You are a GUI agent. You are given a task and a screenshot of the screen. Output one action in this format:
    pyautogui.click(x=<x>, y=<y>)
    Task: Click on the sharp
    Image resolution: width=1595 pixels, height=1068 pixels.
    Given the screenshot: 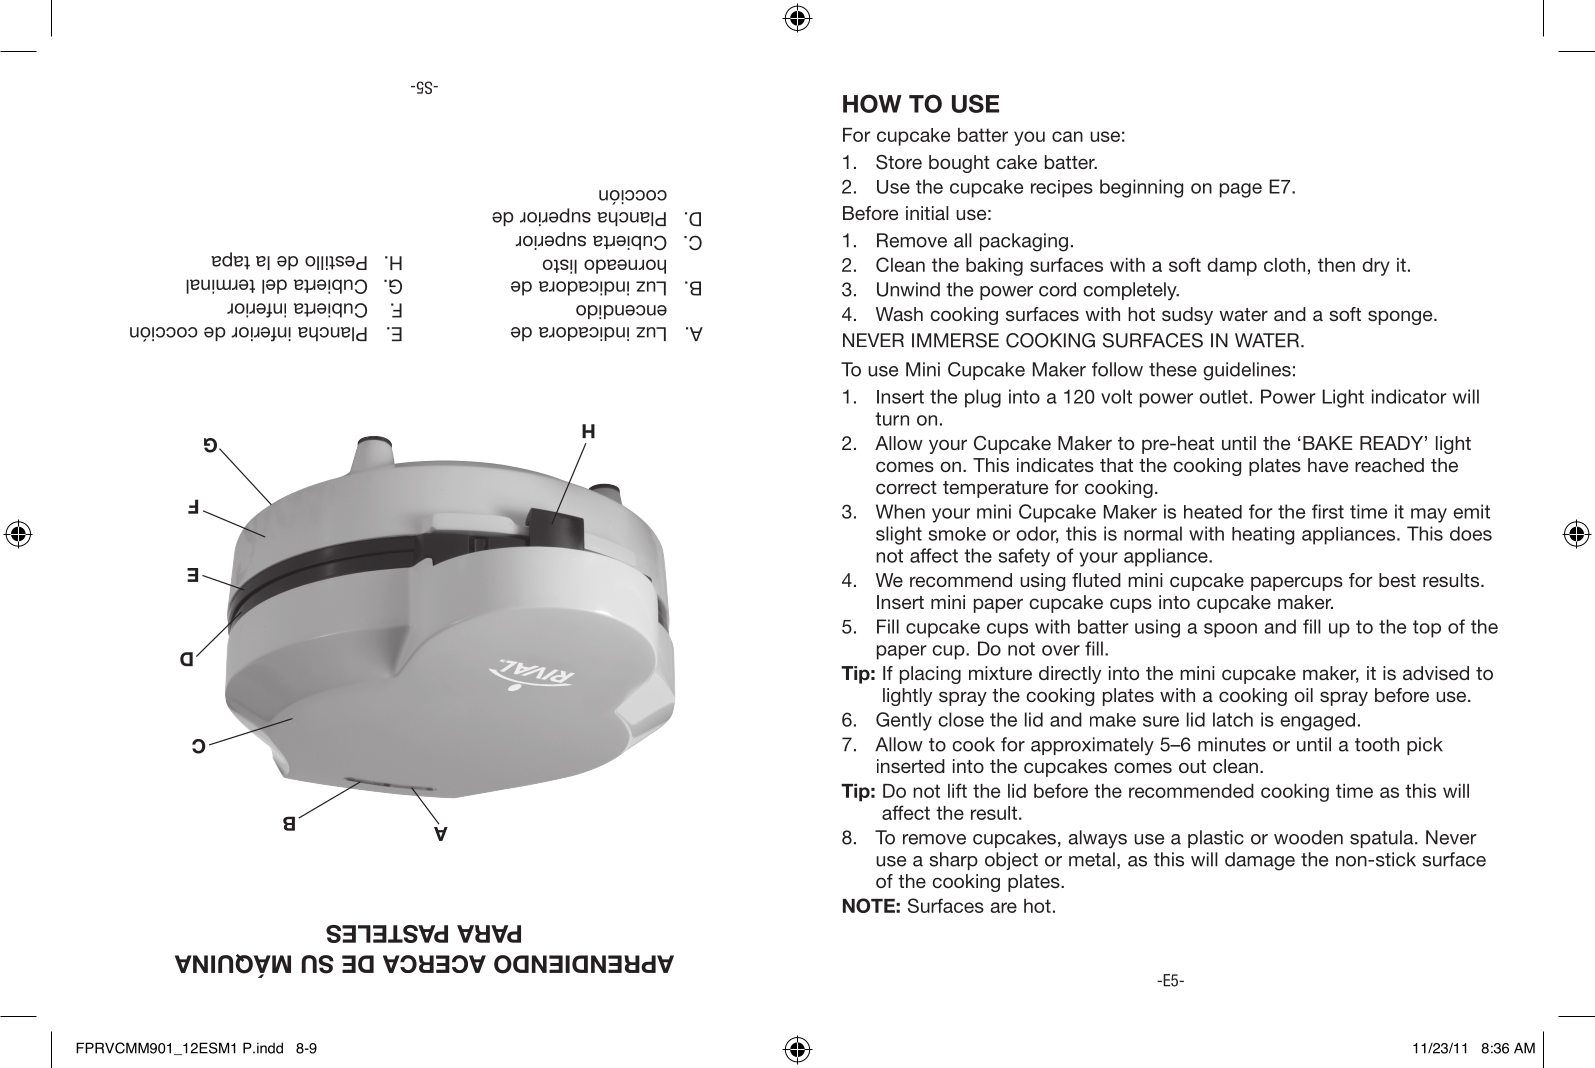 What is the action you would take?
    pyautogui.click(x=953, y=861)
